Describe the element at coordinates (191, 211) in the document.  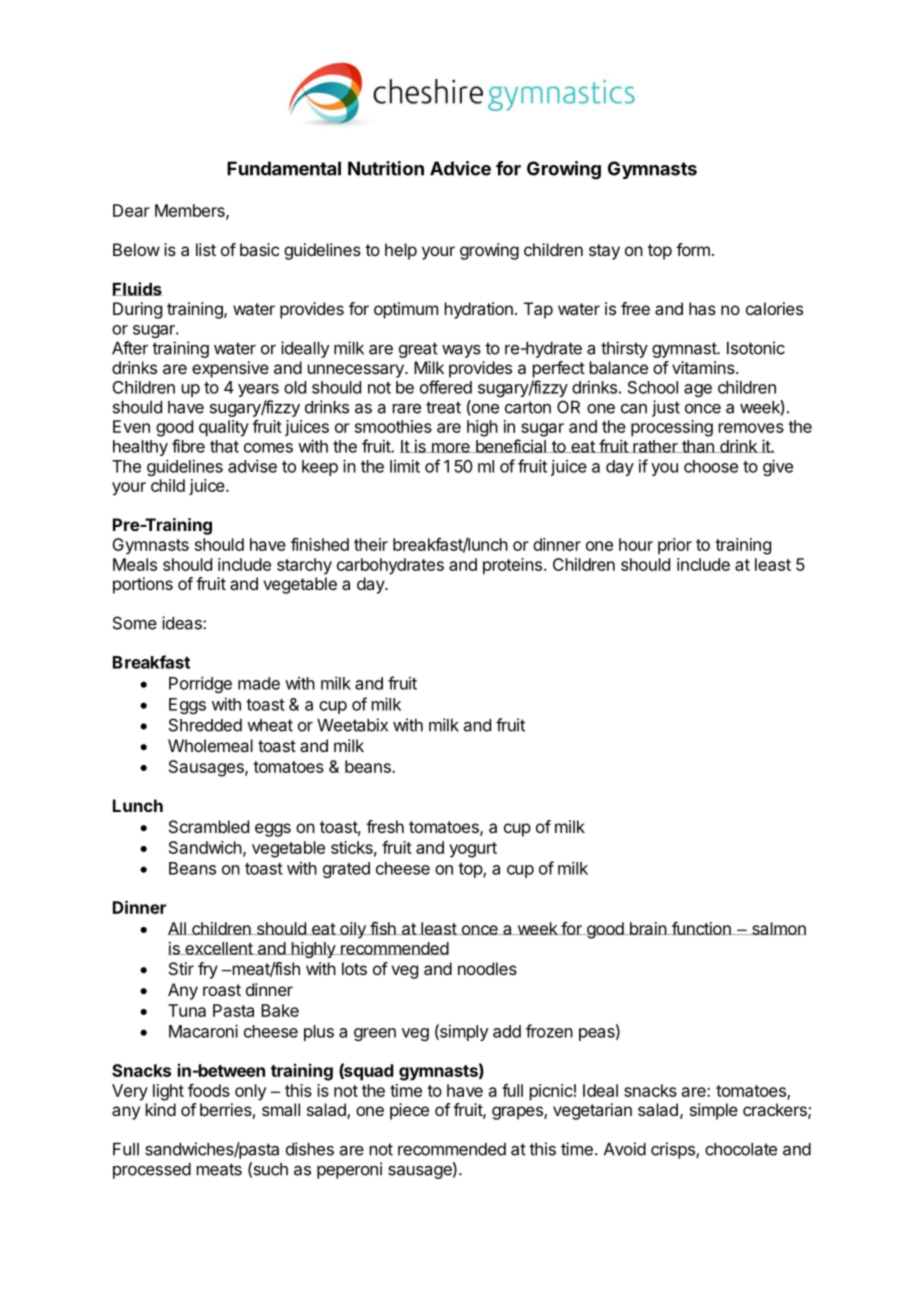
I see `Members` at that location.
